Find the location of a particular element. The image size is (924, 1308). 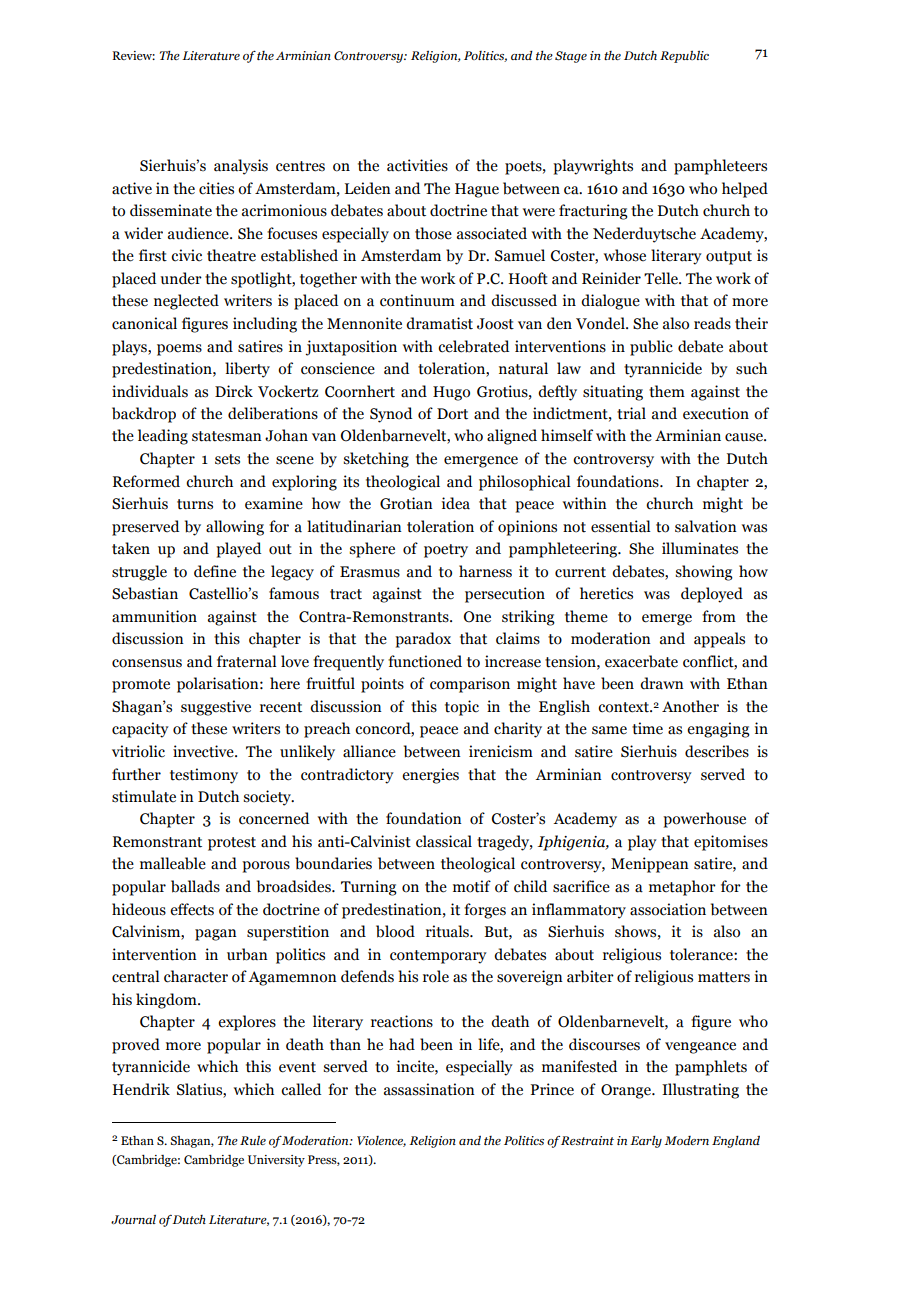

turns is located at coordinates (195, 504).
